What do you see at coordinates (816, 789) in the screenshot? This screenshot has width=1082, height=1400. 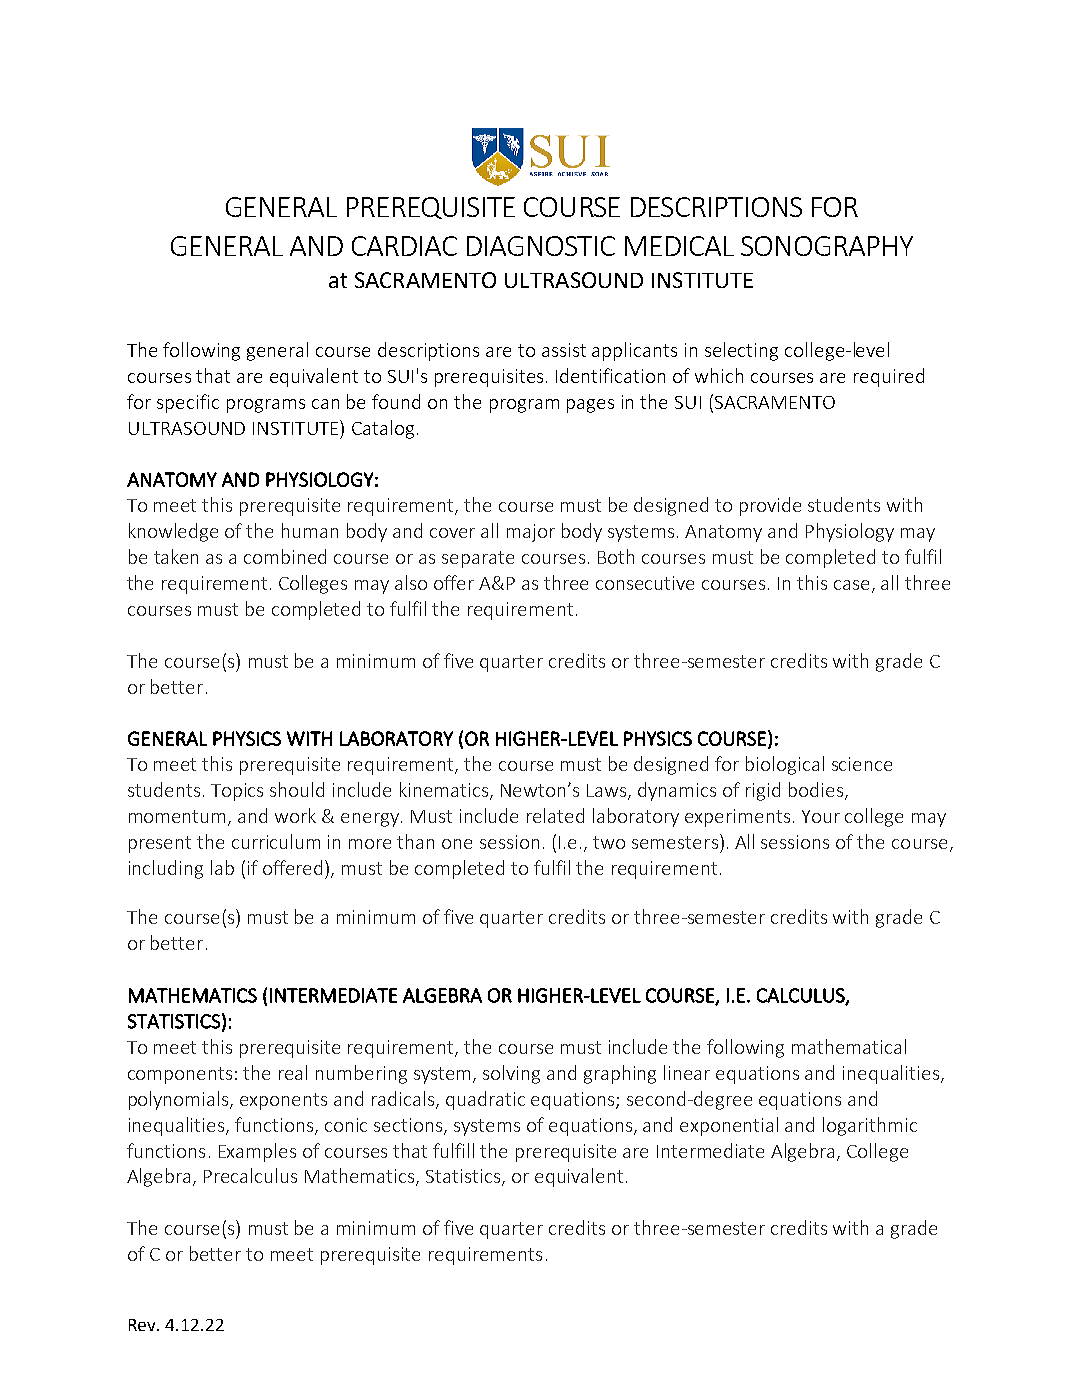 I see `bodies` at bounding box center [816, 789].
